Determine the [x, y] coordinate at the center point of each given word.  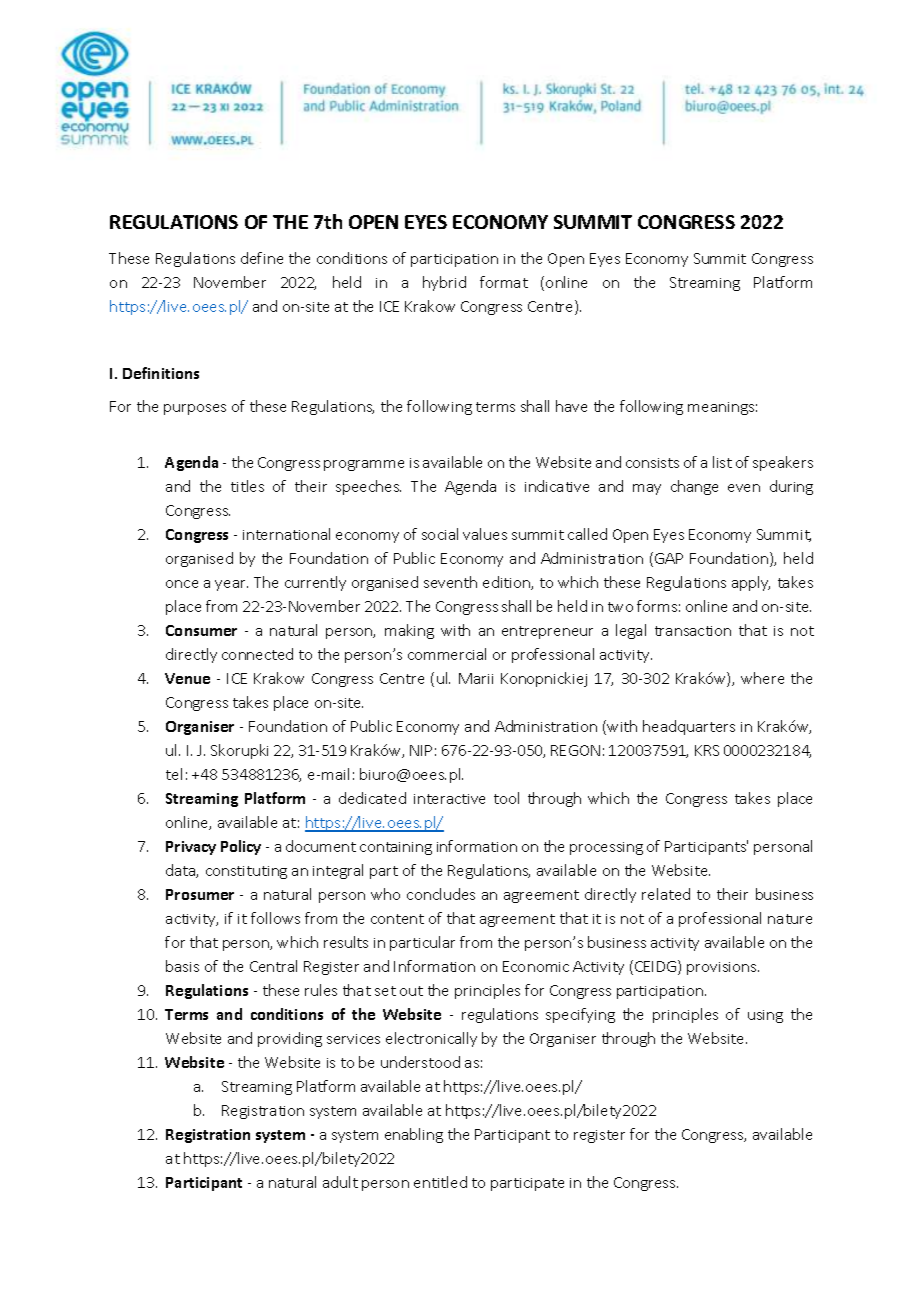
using [765, 1016]
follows [275, 918]
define [262, 258]
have [571, 406]
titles [247, 486]
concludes [441, 894]
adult [340, 1182]
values [485, 534]
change [694, 487]
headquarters [689, 727]
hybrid [444, 283]
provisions [723, 968]
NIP [421, 750]
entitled [440, 1182]
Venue [187, 678]
